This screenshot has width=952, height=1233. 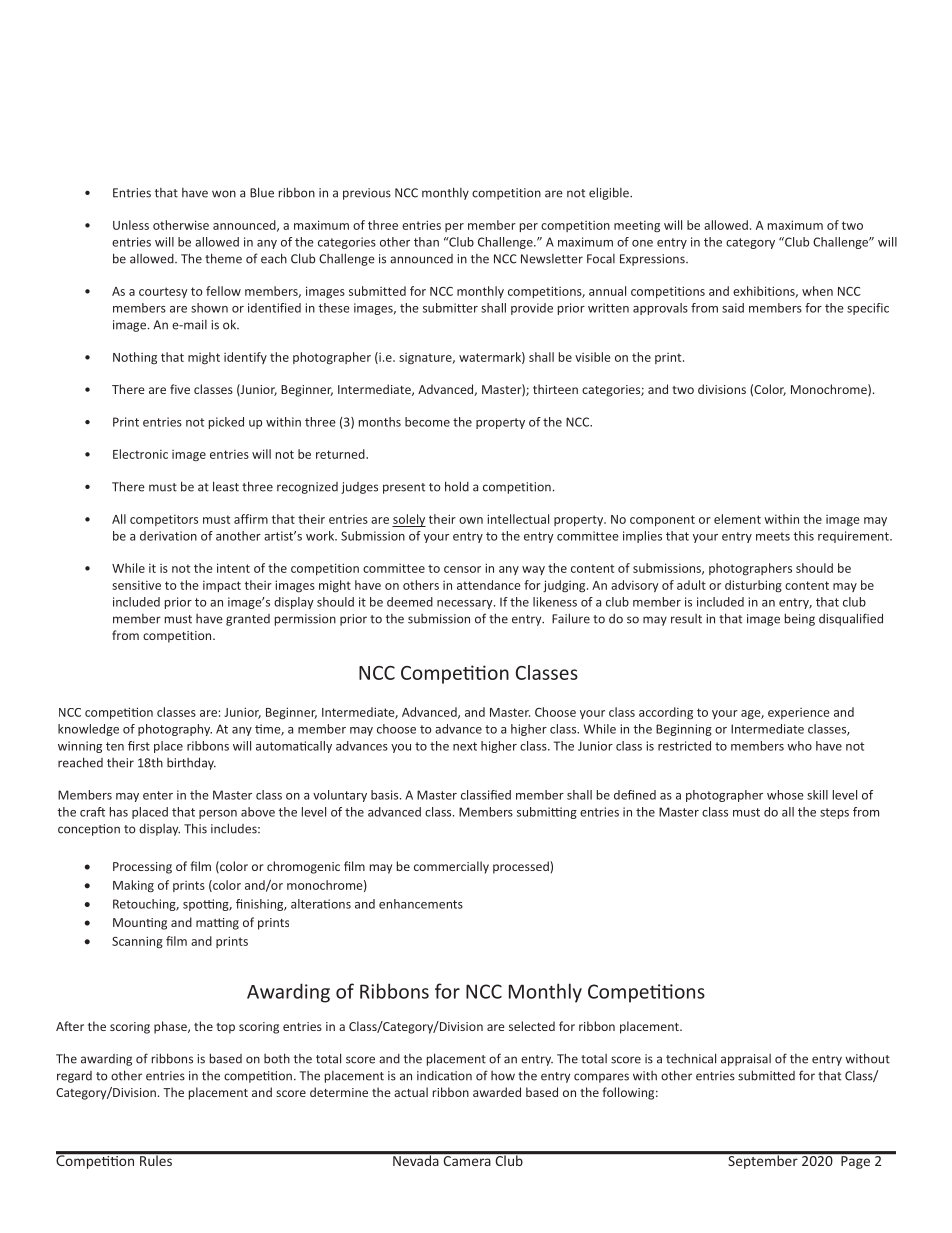 I want to click on Unless, so click(x=131, y=225).
